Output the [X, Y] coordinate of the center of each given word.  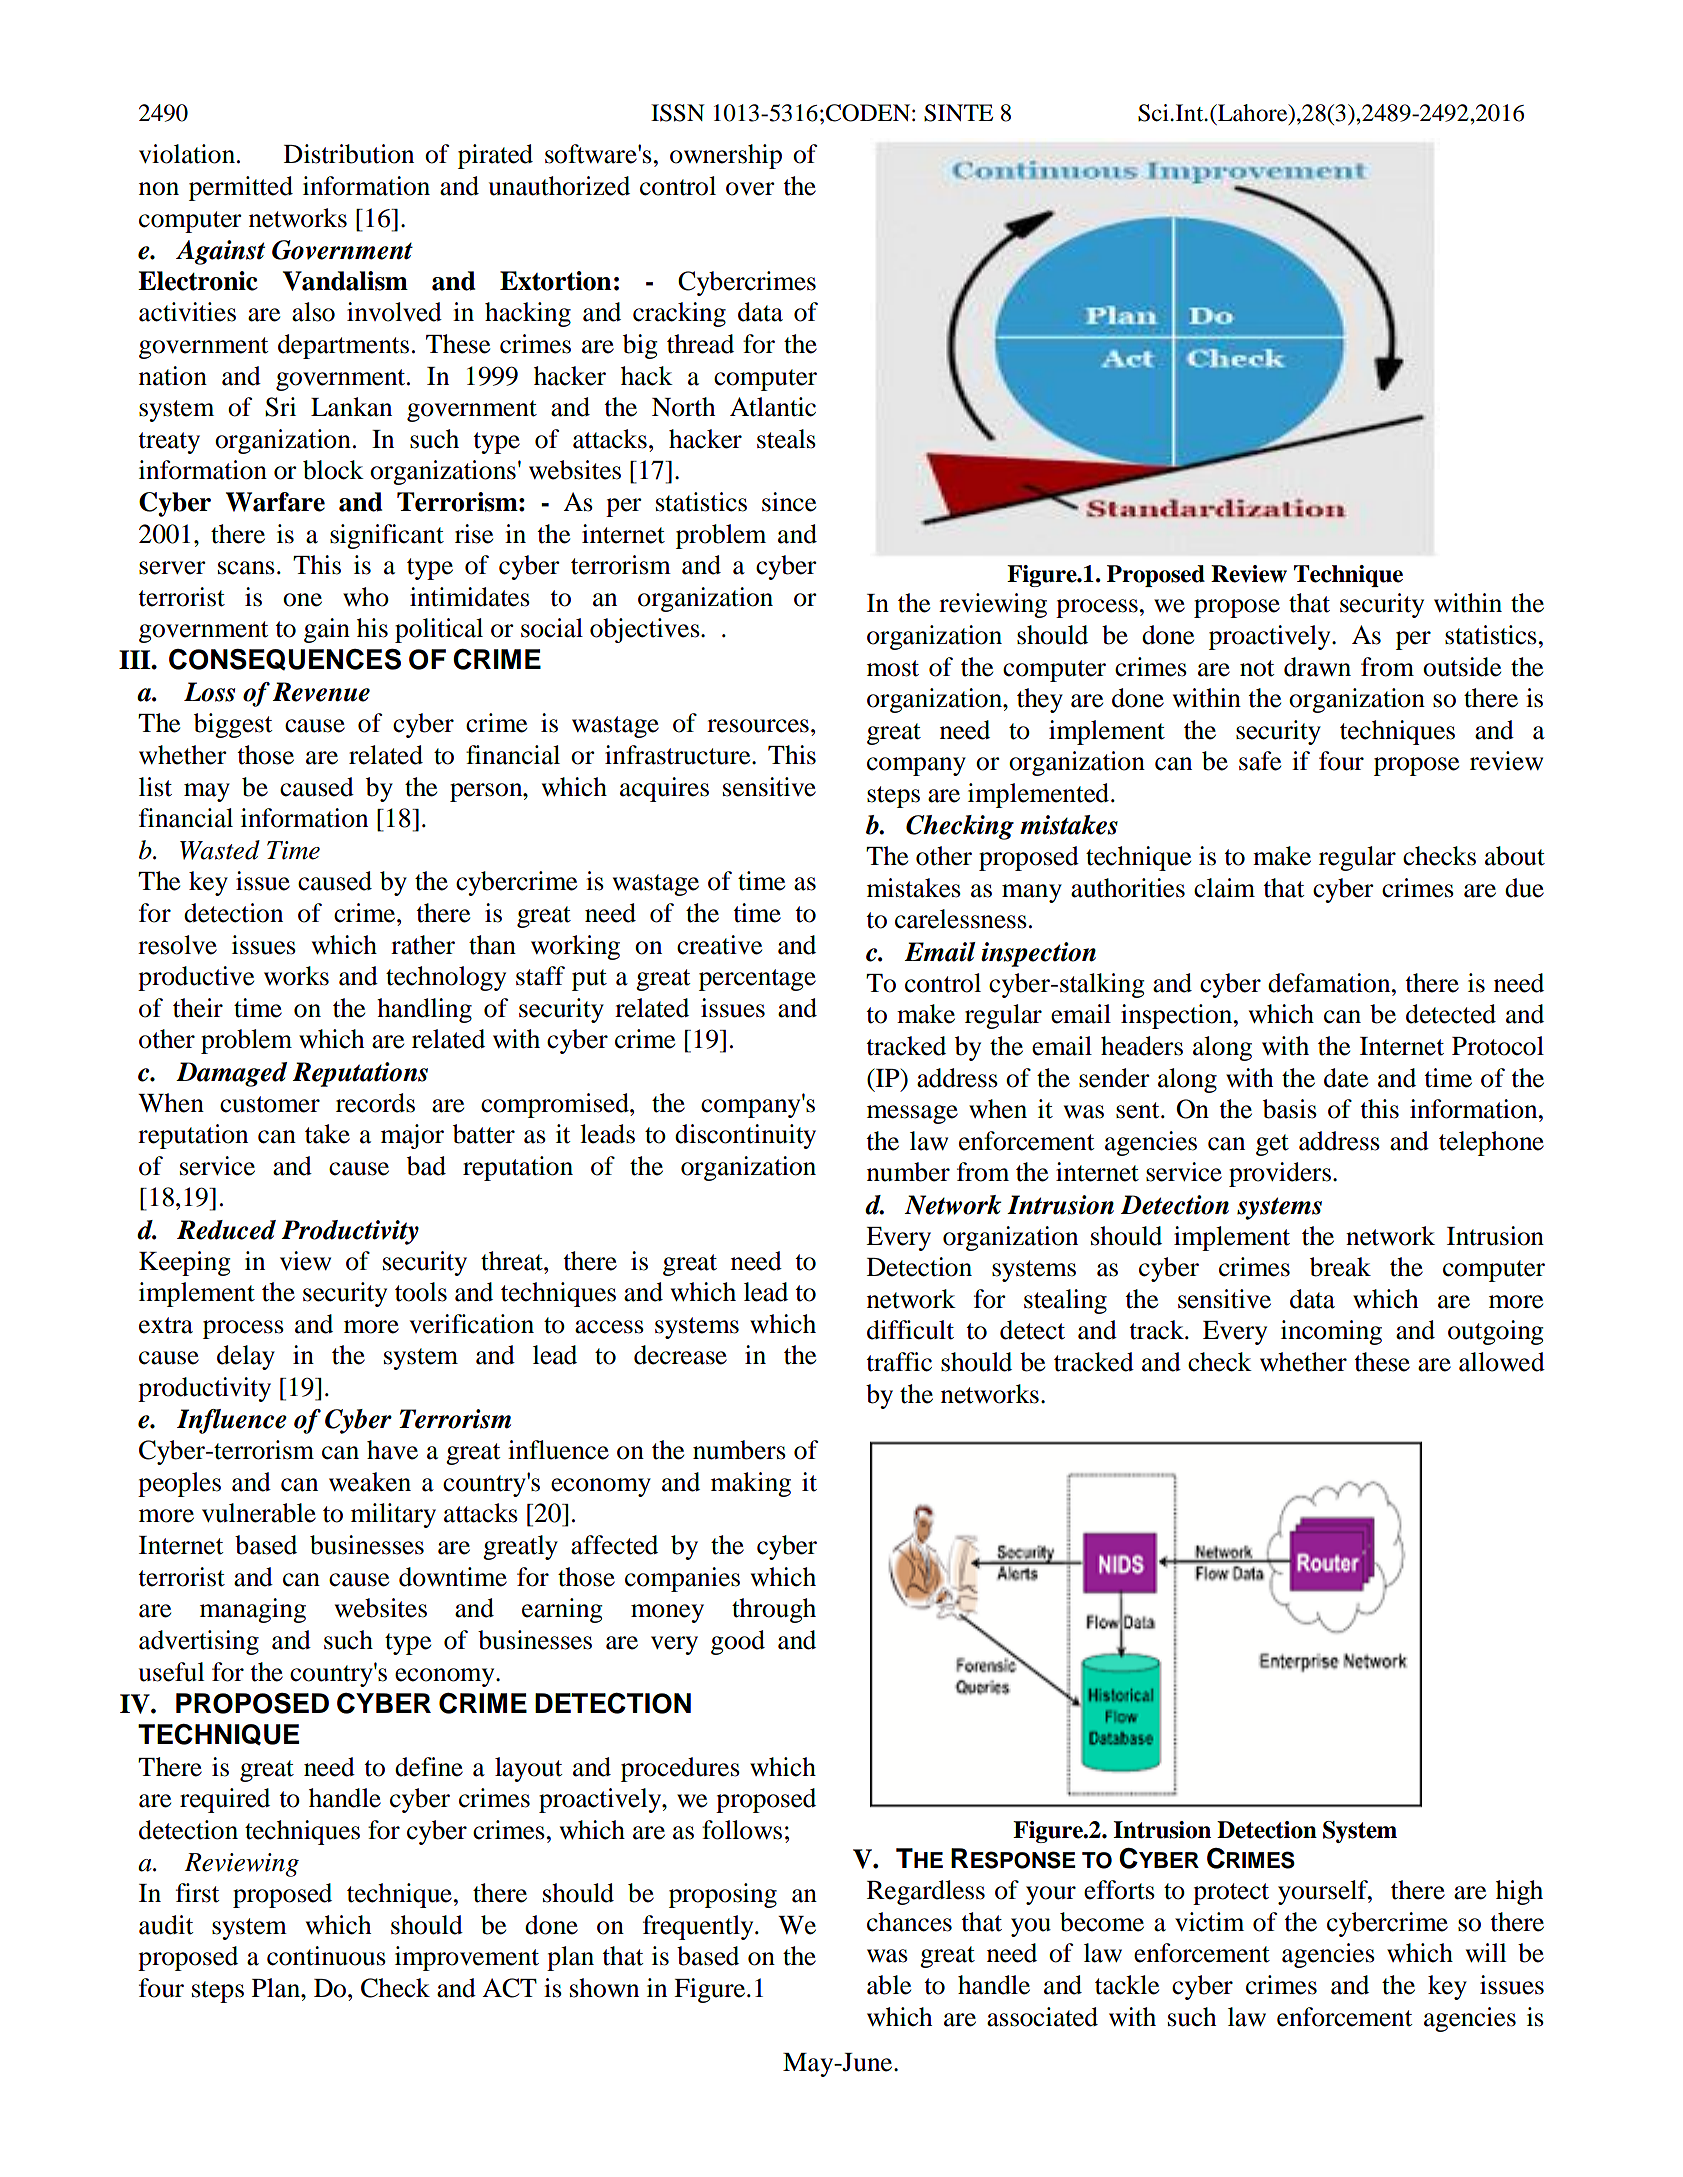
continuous [326, 1956]
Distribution [349, 154]
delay [246, 1357]
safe [1260, 761]
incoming [1331, 1332]
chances [909, 1922]
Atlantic [773, 407]
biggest [233, 725]
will [1486, 1952]
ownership [726, 156]
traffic [899, 1362]
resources [758, 726]
